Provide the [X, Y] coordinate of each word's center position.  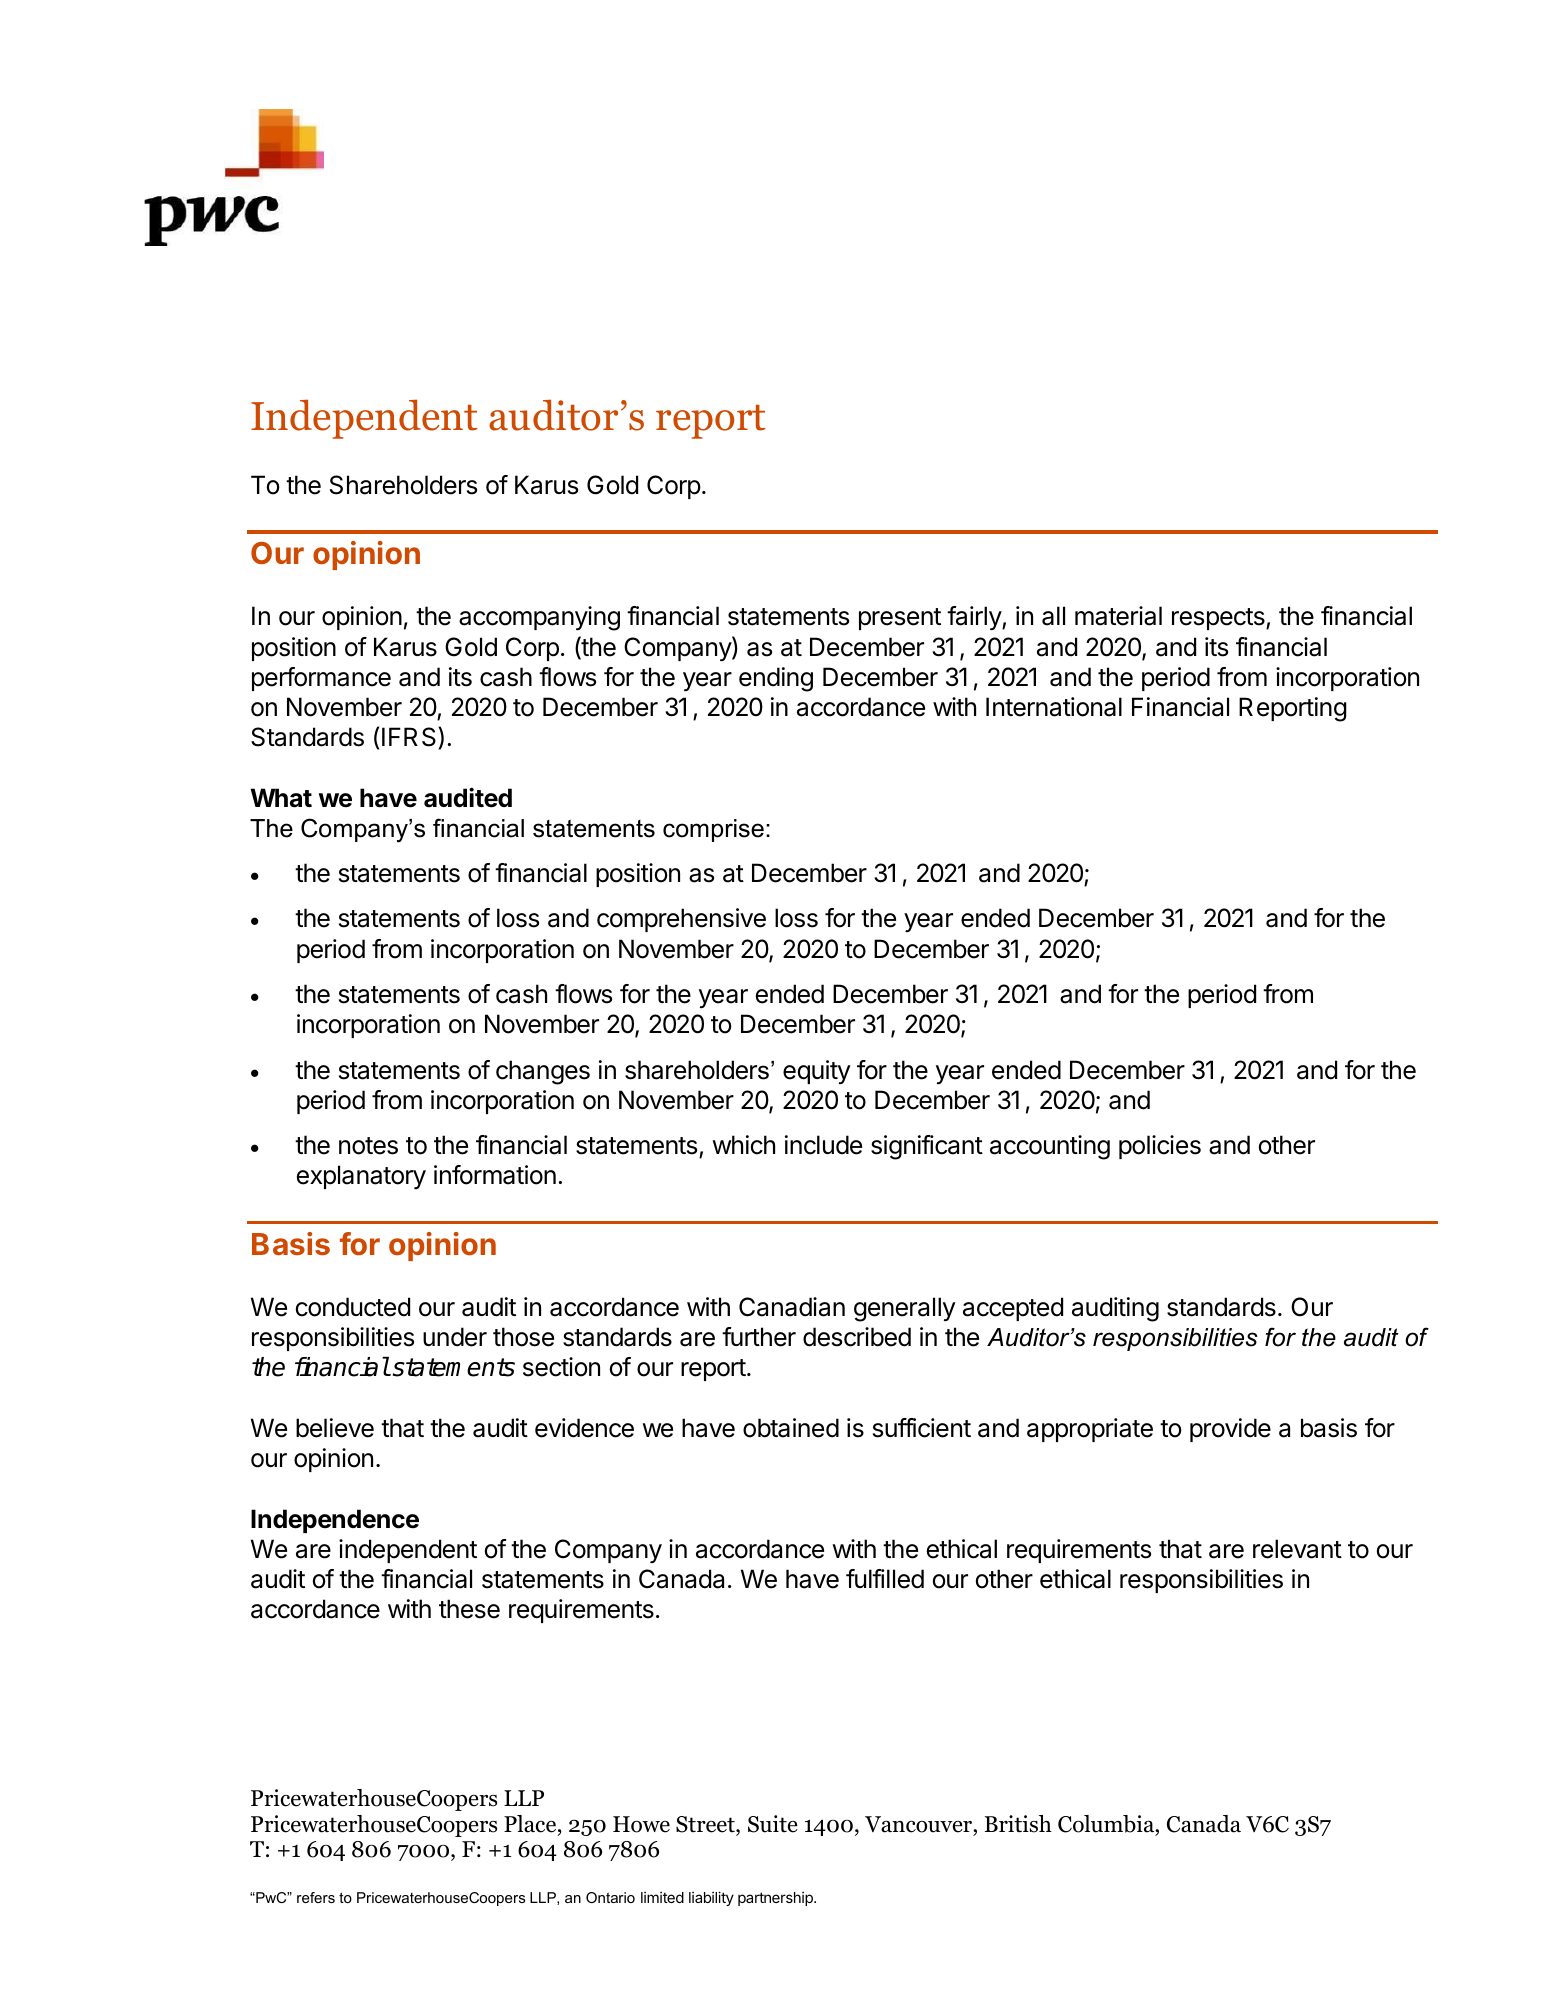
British [1018, 1824]
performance [321, 679]
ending [776, 679]
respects [1219, 619]
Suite [773, 1824]
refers [316, 1897]
